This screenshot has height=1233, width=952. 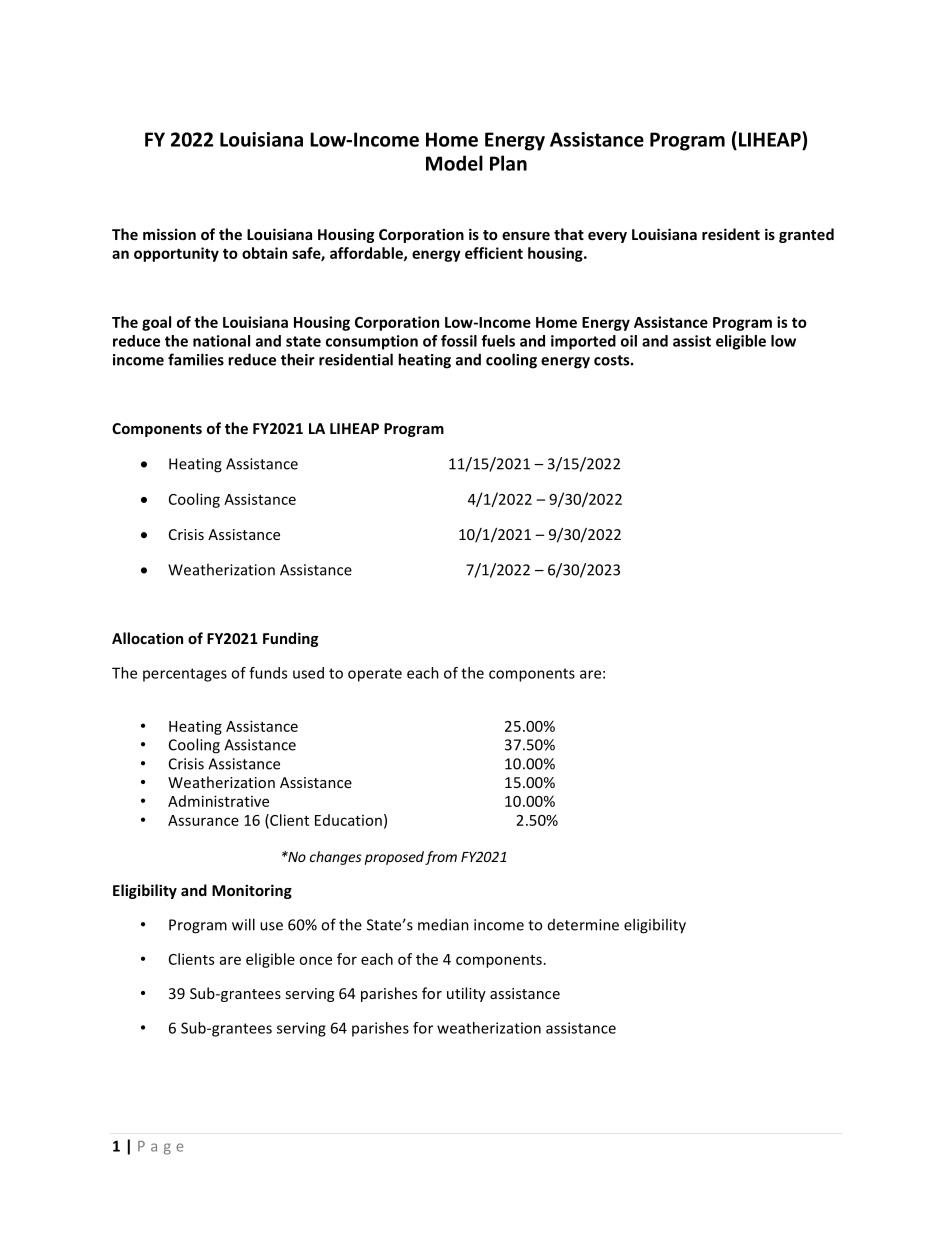 What do you see at coordinates (454, 163) in the screenshot?
I see `Model` at bounding box center [454, 163].
